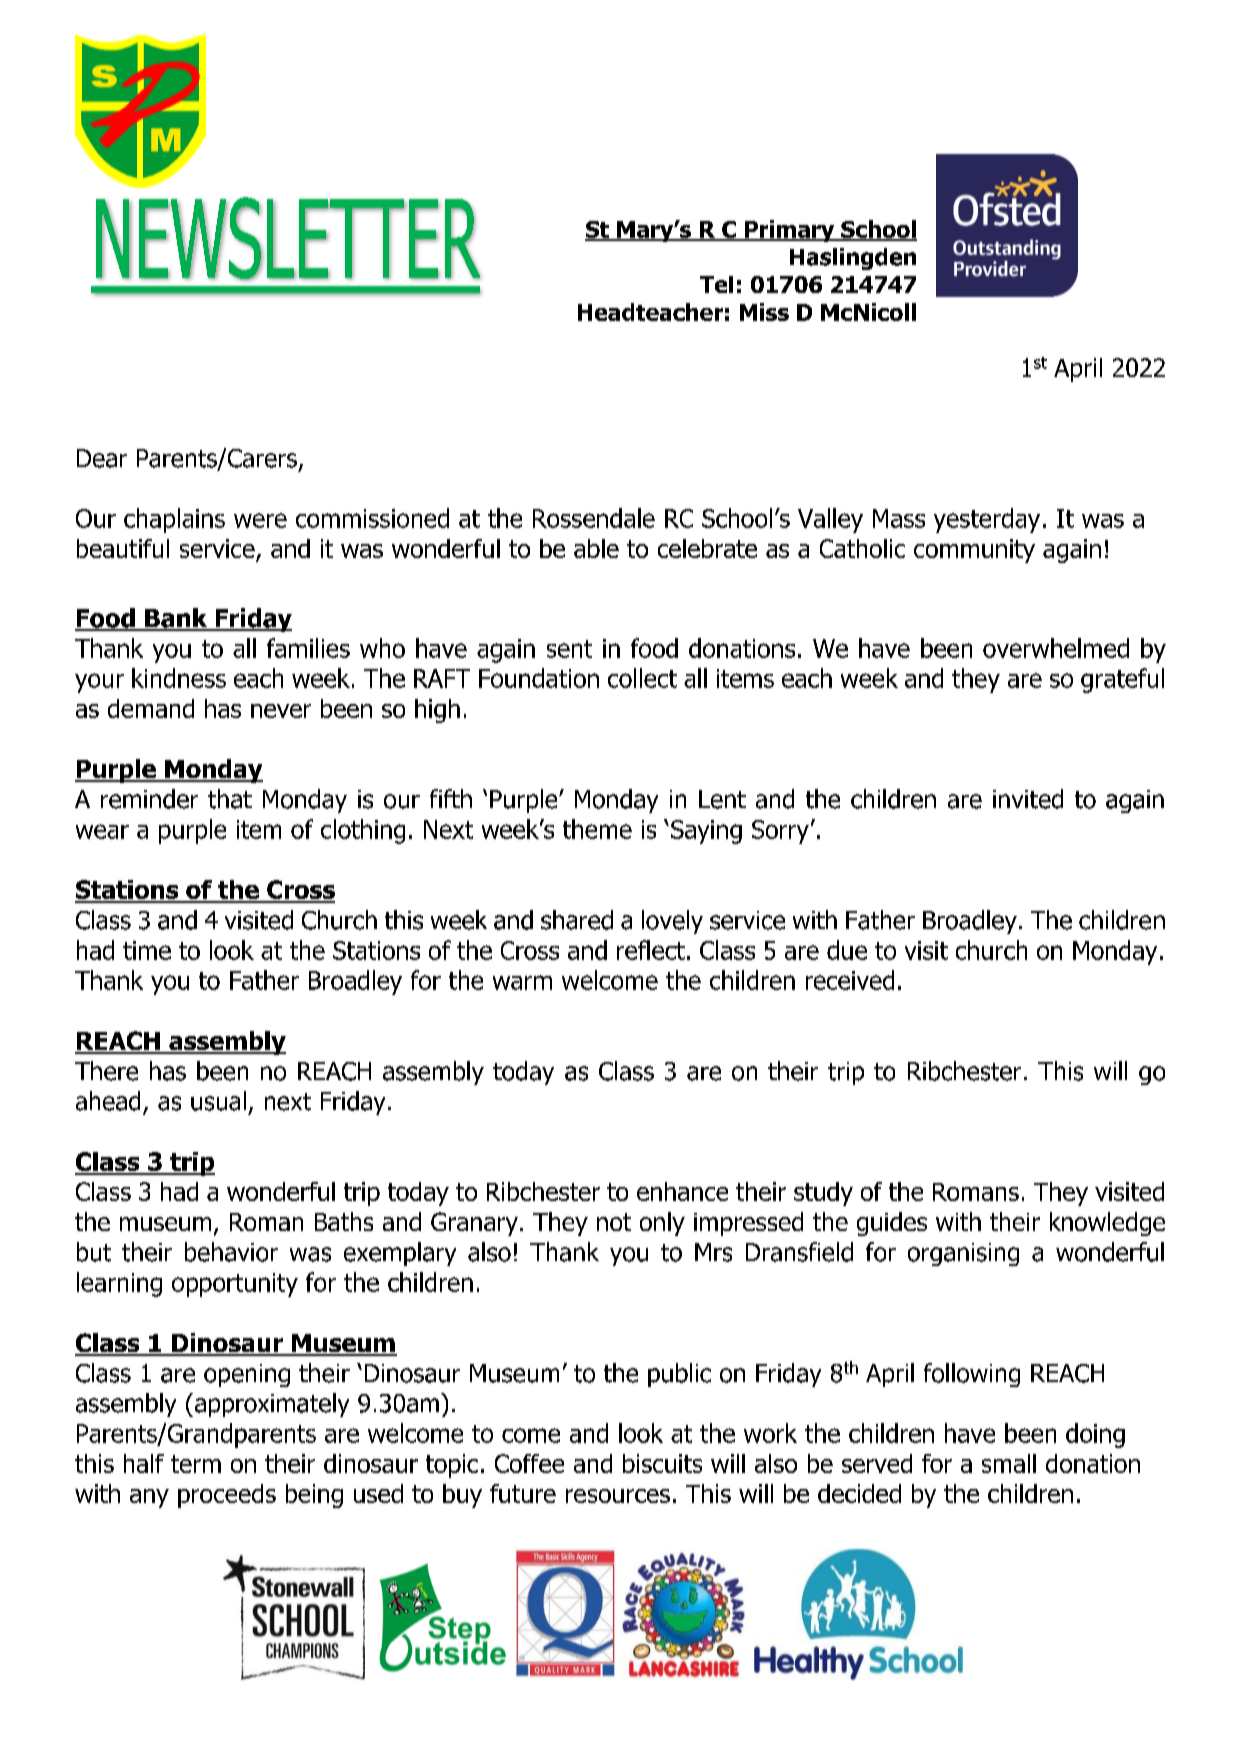  Describe the element at coordinates (987, 520) in the page. I see `yesterday` at that location.
